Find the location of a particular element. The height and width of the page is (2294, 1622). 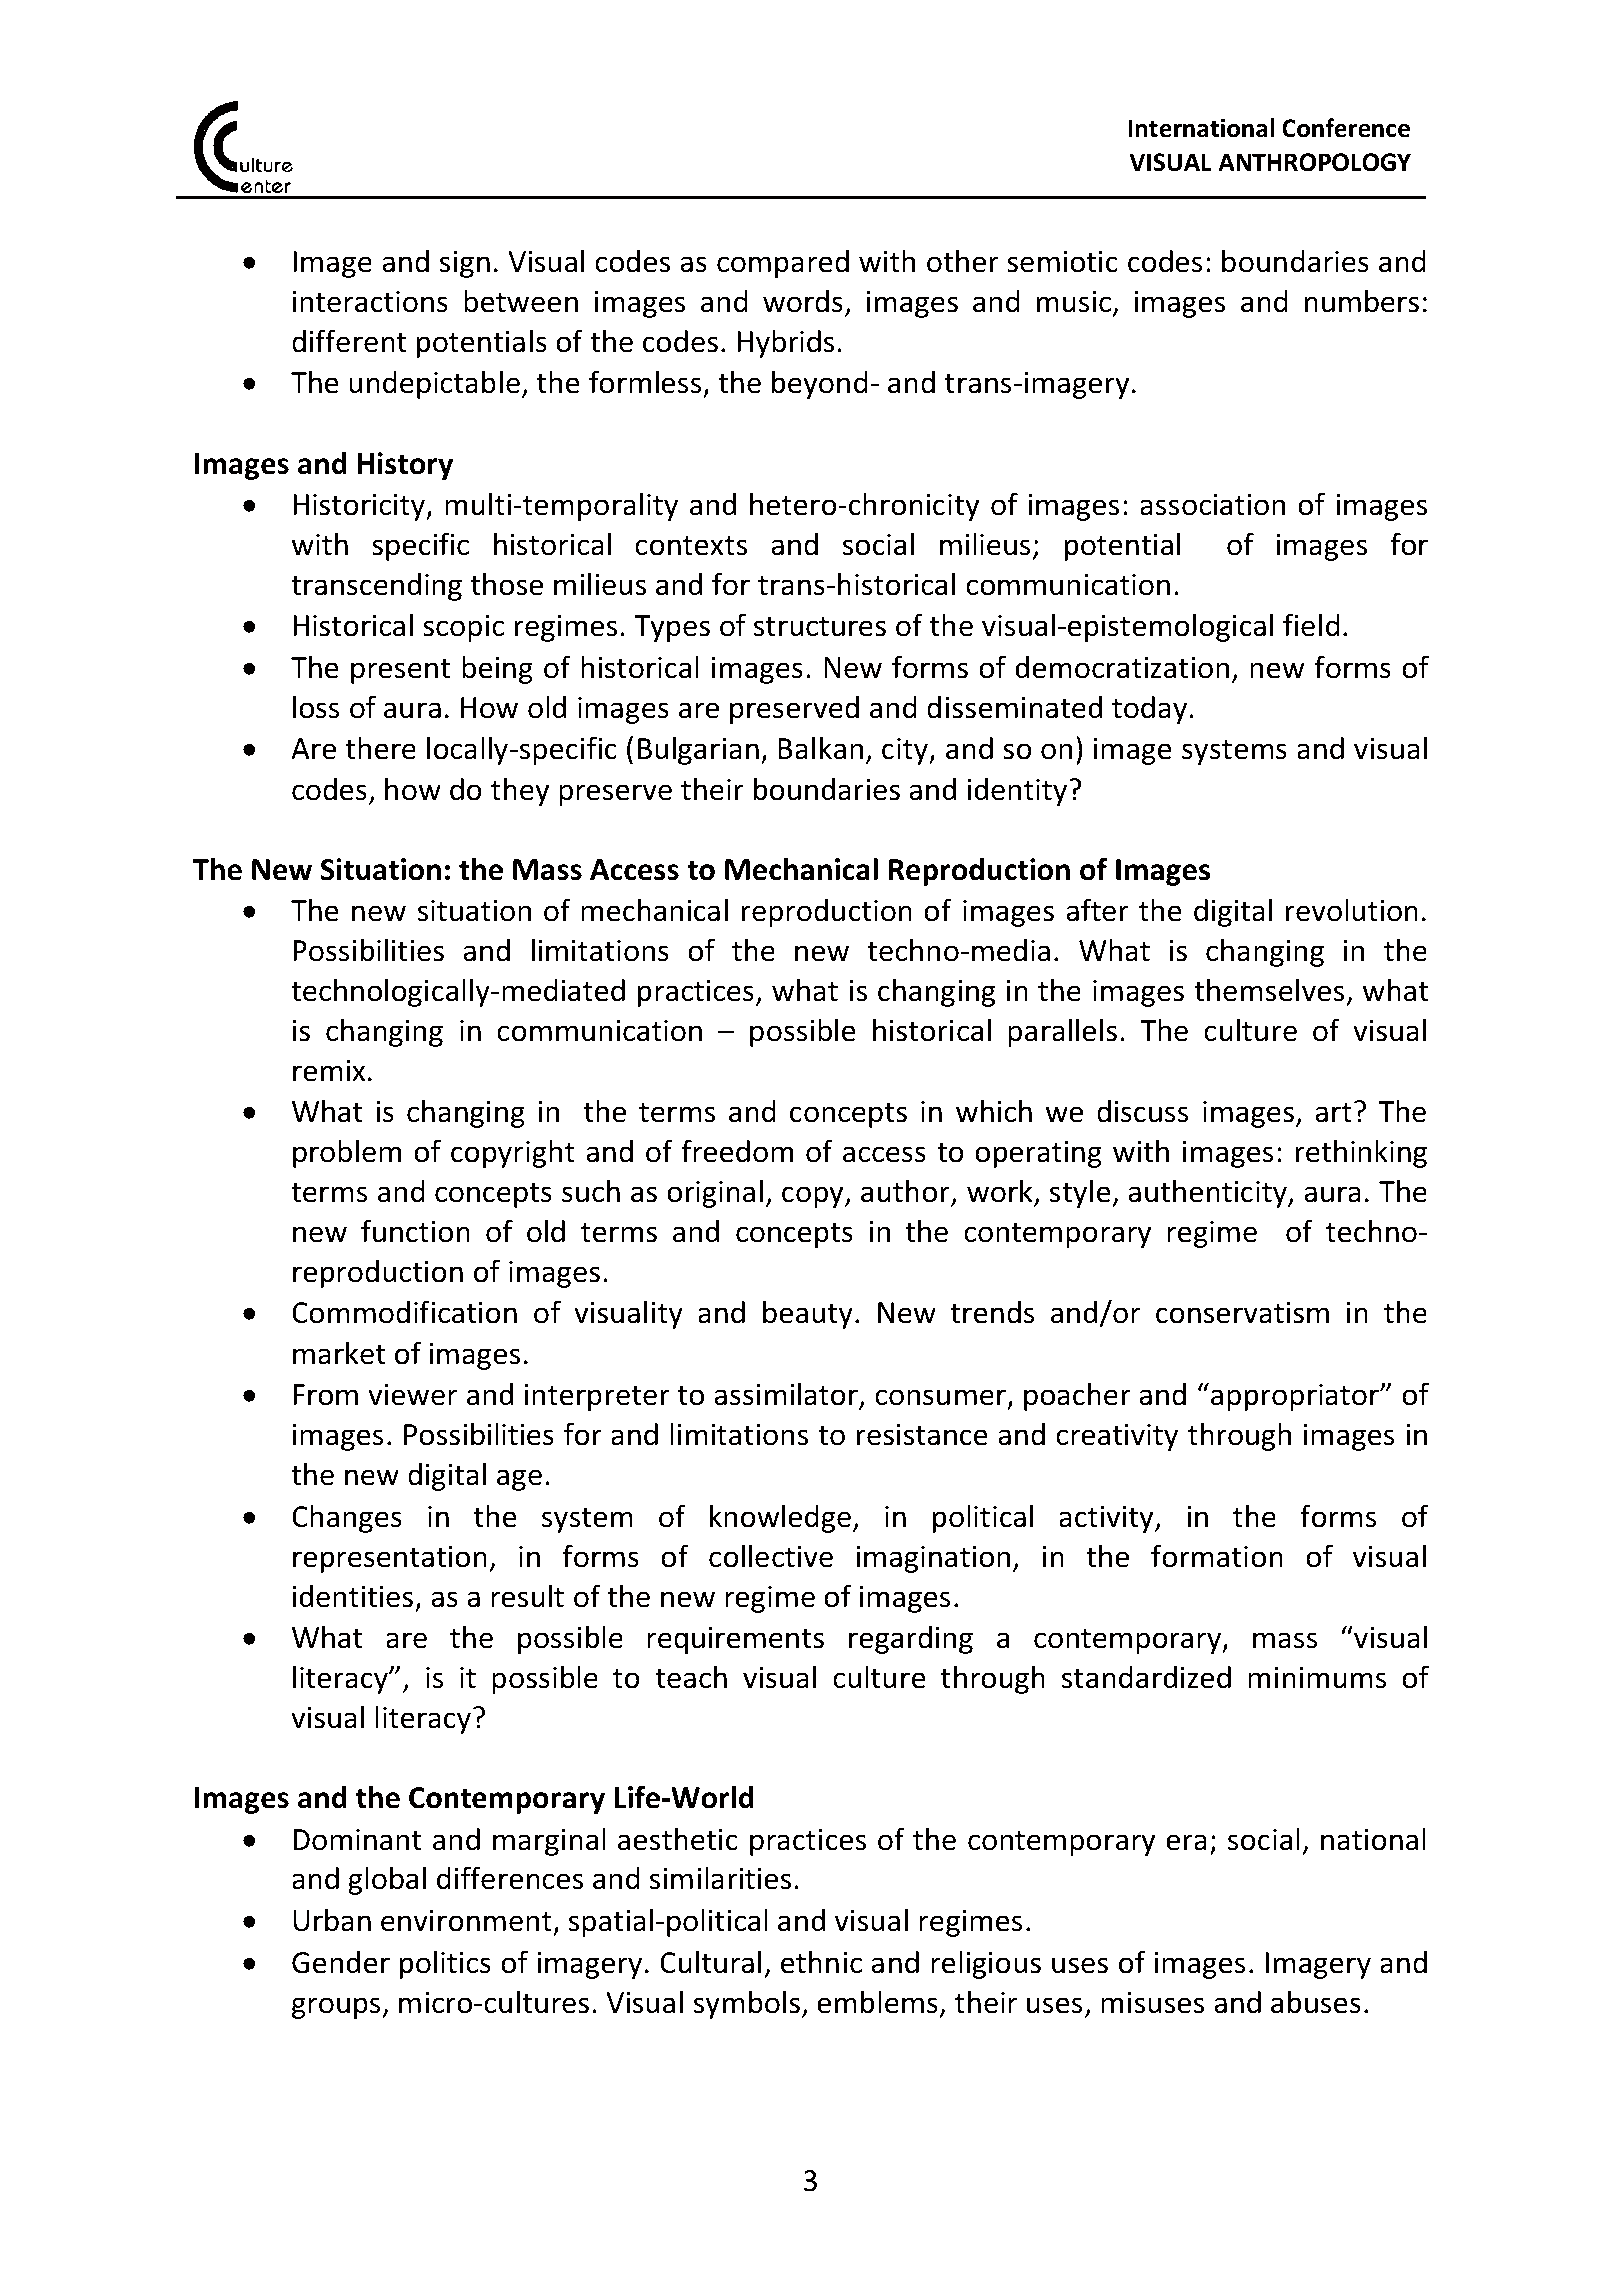

ethnic is located at coordinates (821, 1962).
